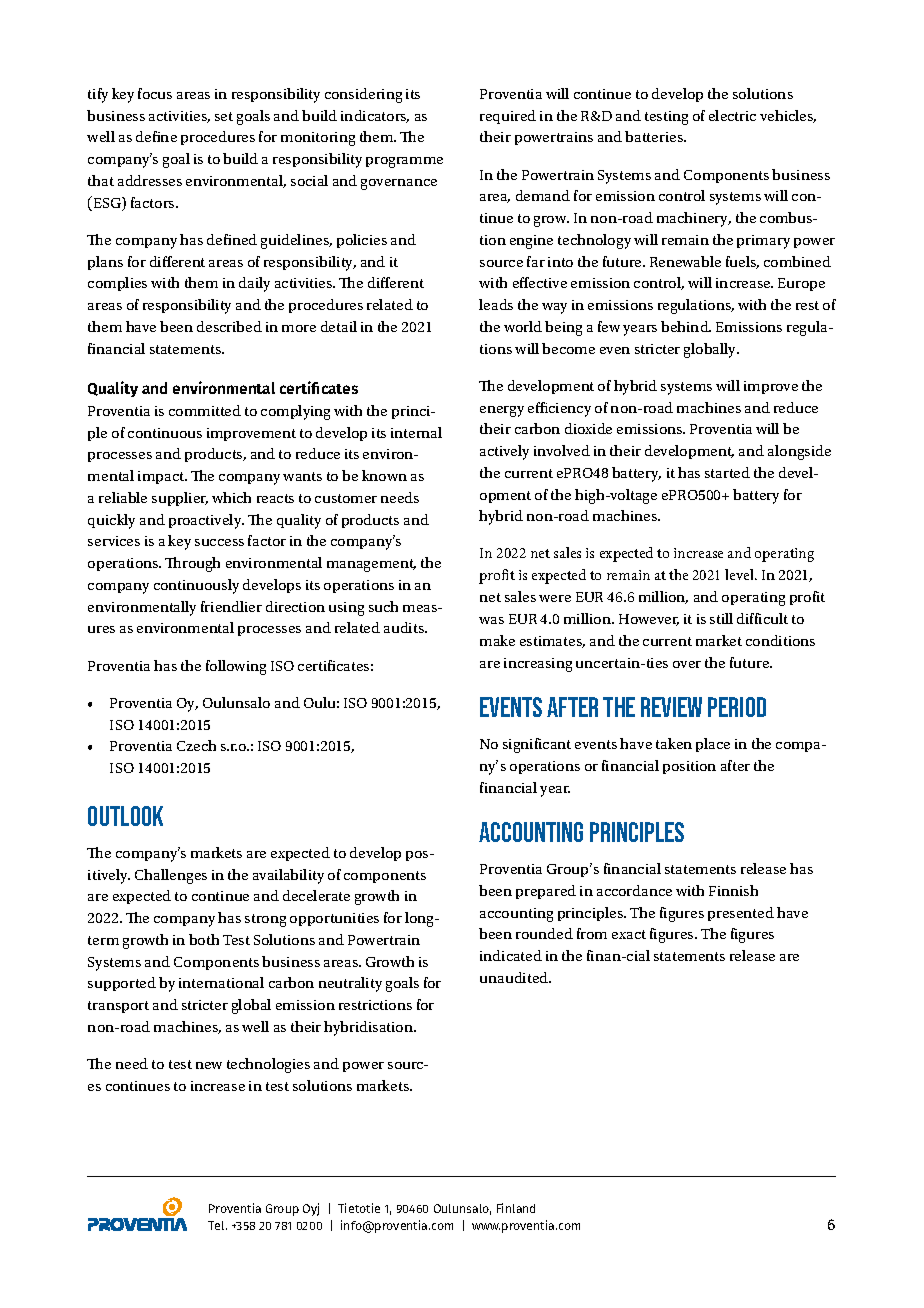 The height and width of the page is (1308, 924). I want to click on following, so click(236, 667).
